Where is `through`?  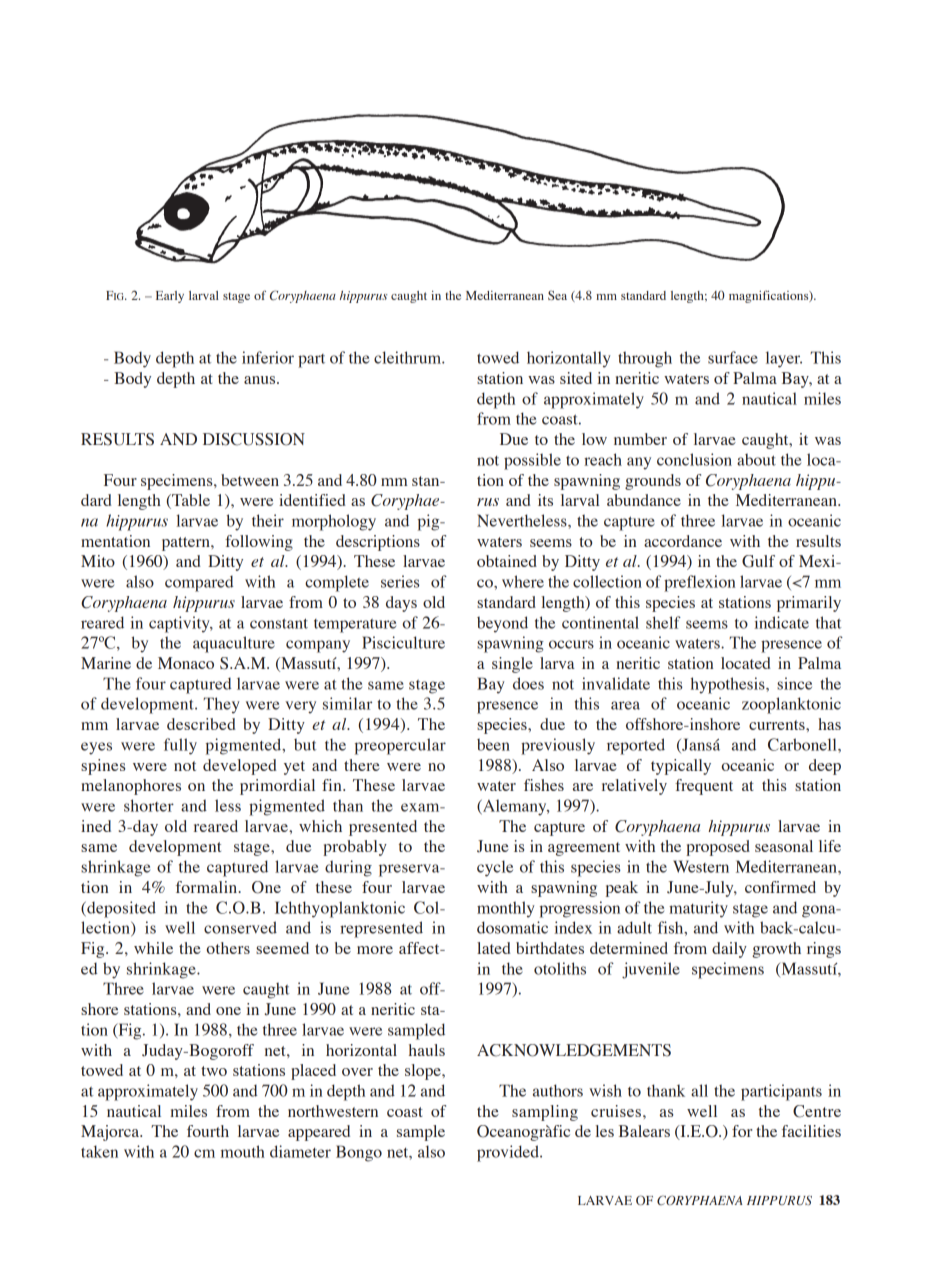
through is located at coordinates (645, 359).
